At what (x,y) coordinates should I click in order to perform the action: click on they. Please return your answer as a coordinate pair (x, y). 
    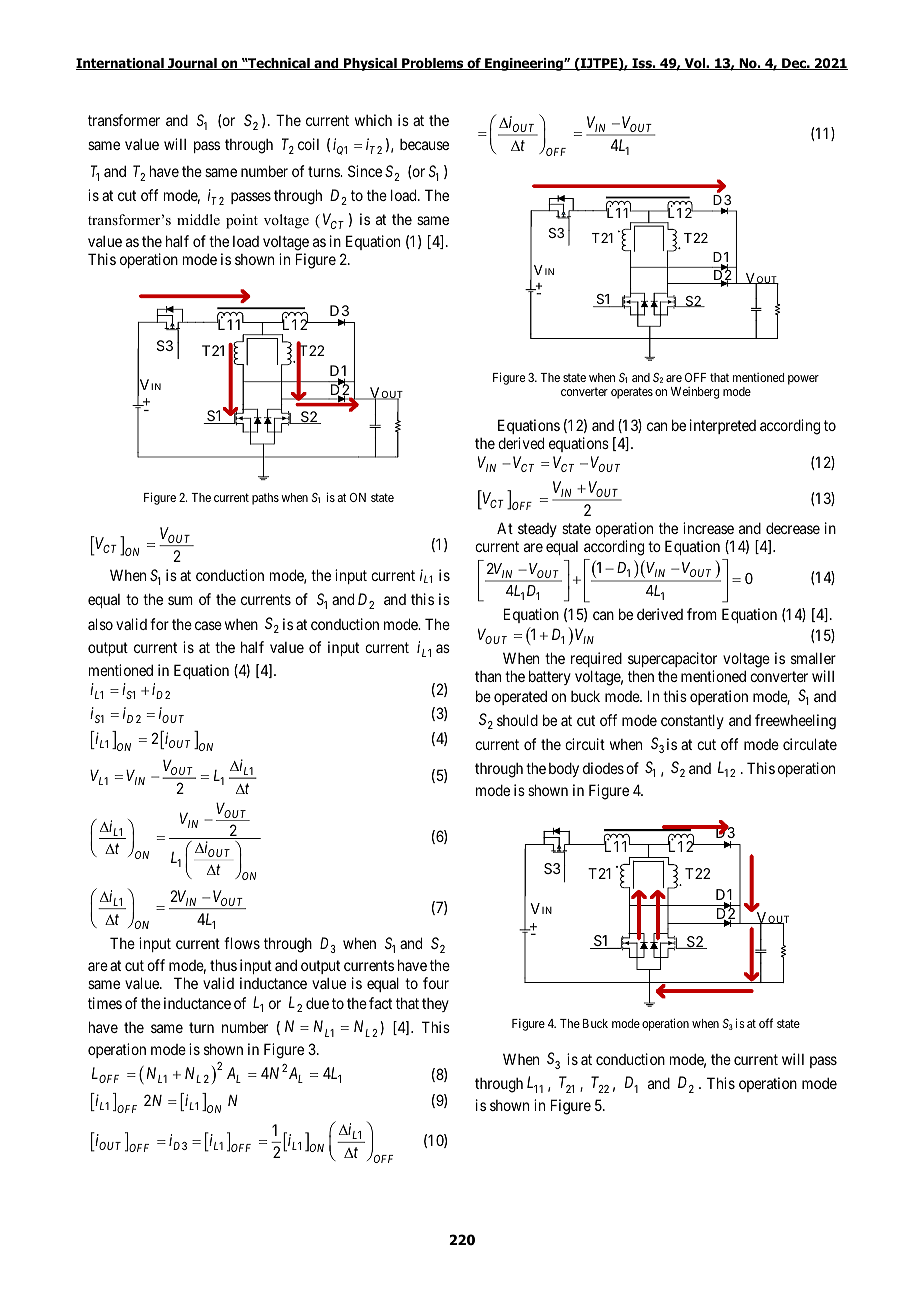
    Looking at the image, I should click on (435, 1005).
